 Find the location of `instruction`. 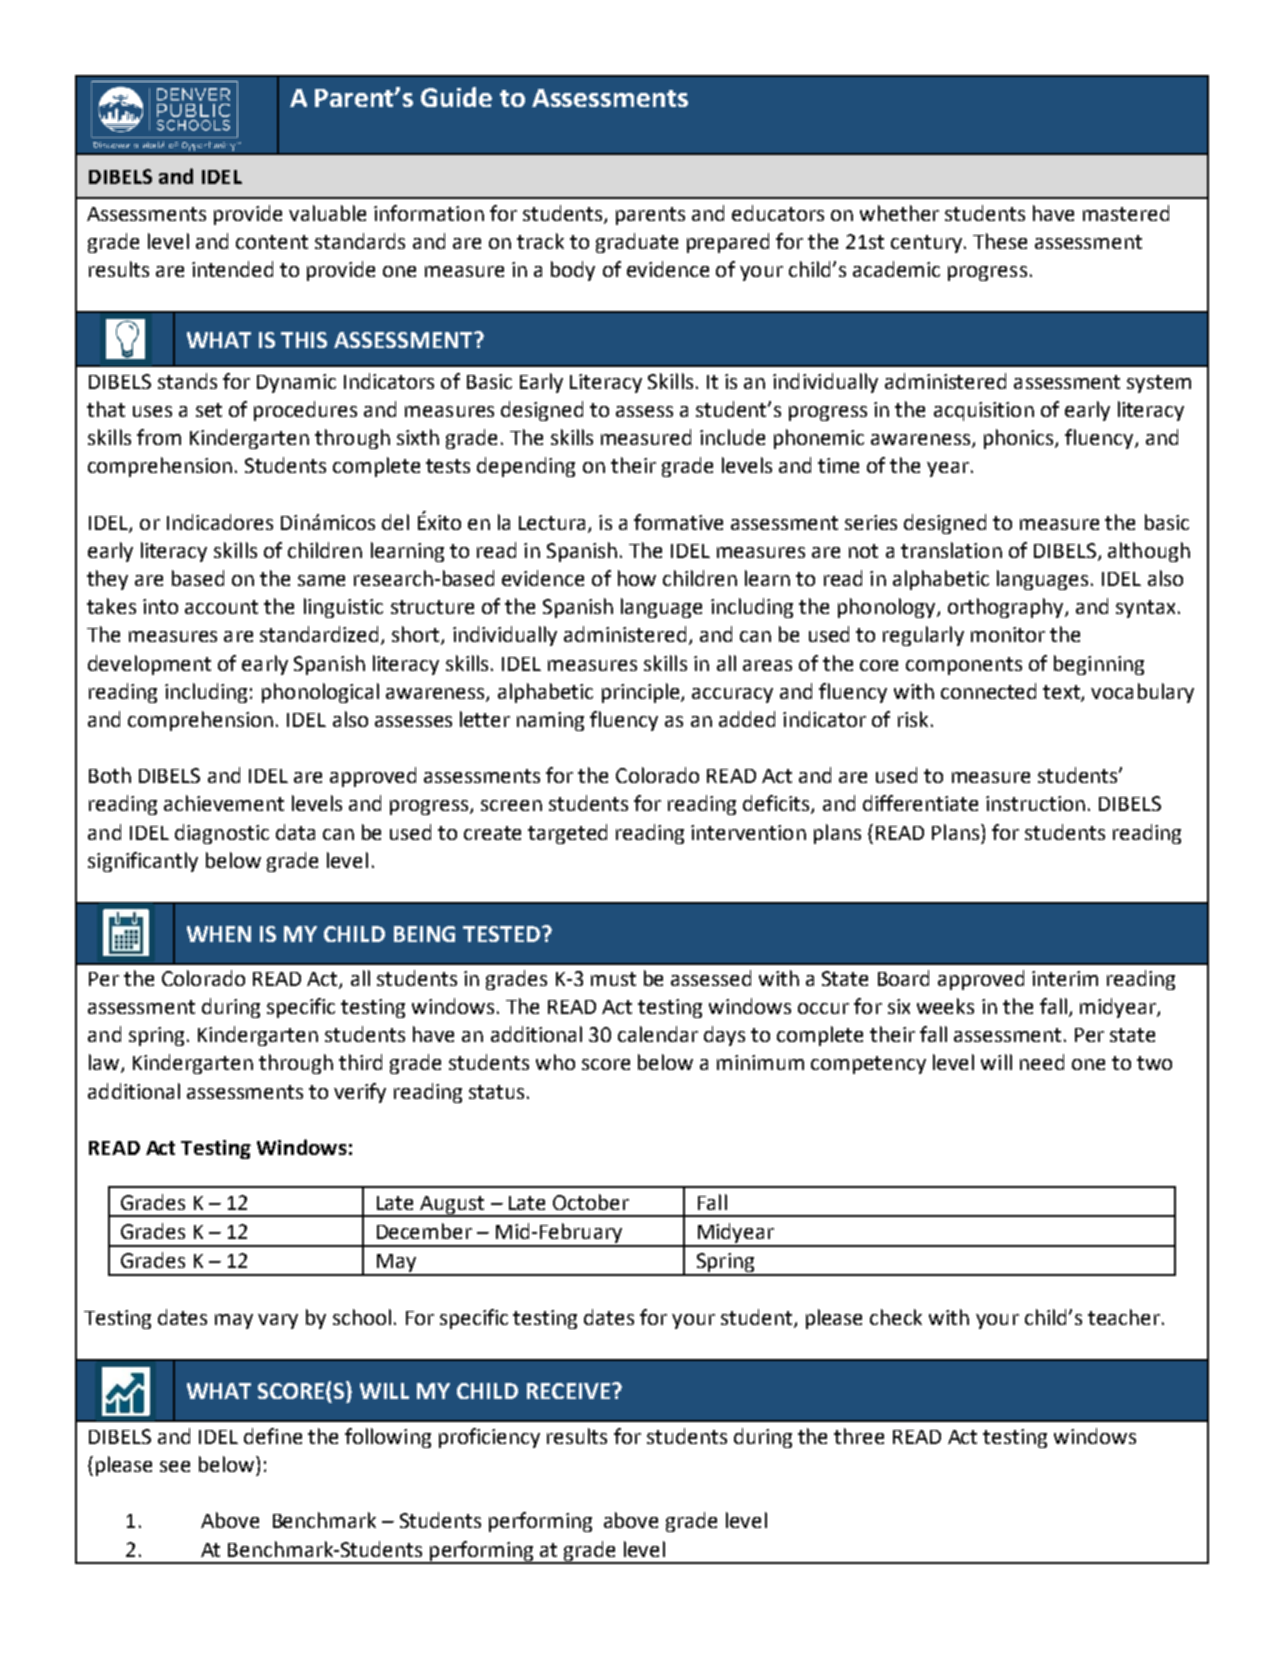

instruction is located at coordinates (1035, 803).
